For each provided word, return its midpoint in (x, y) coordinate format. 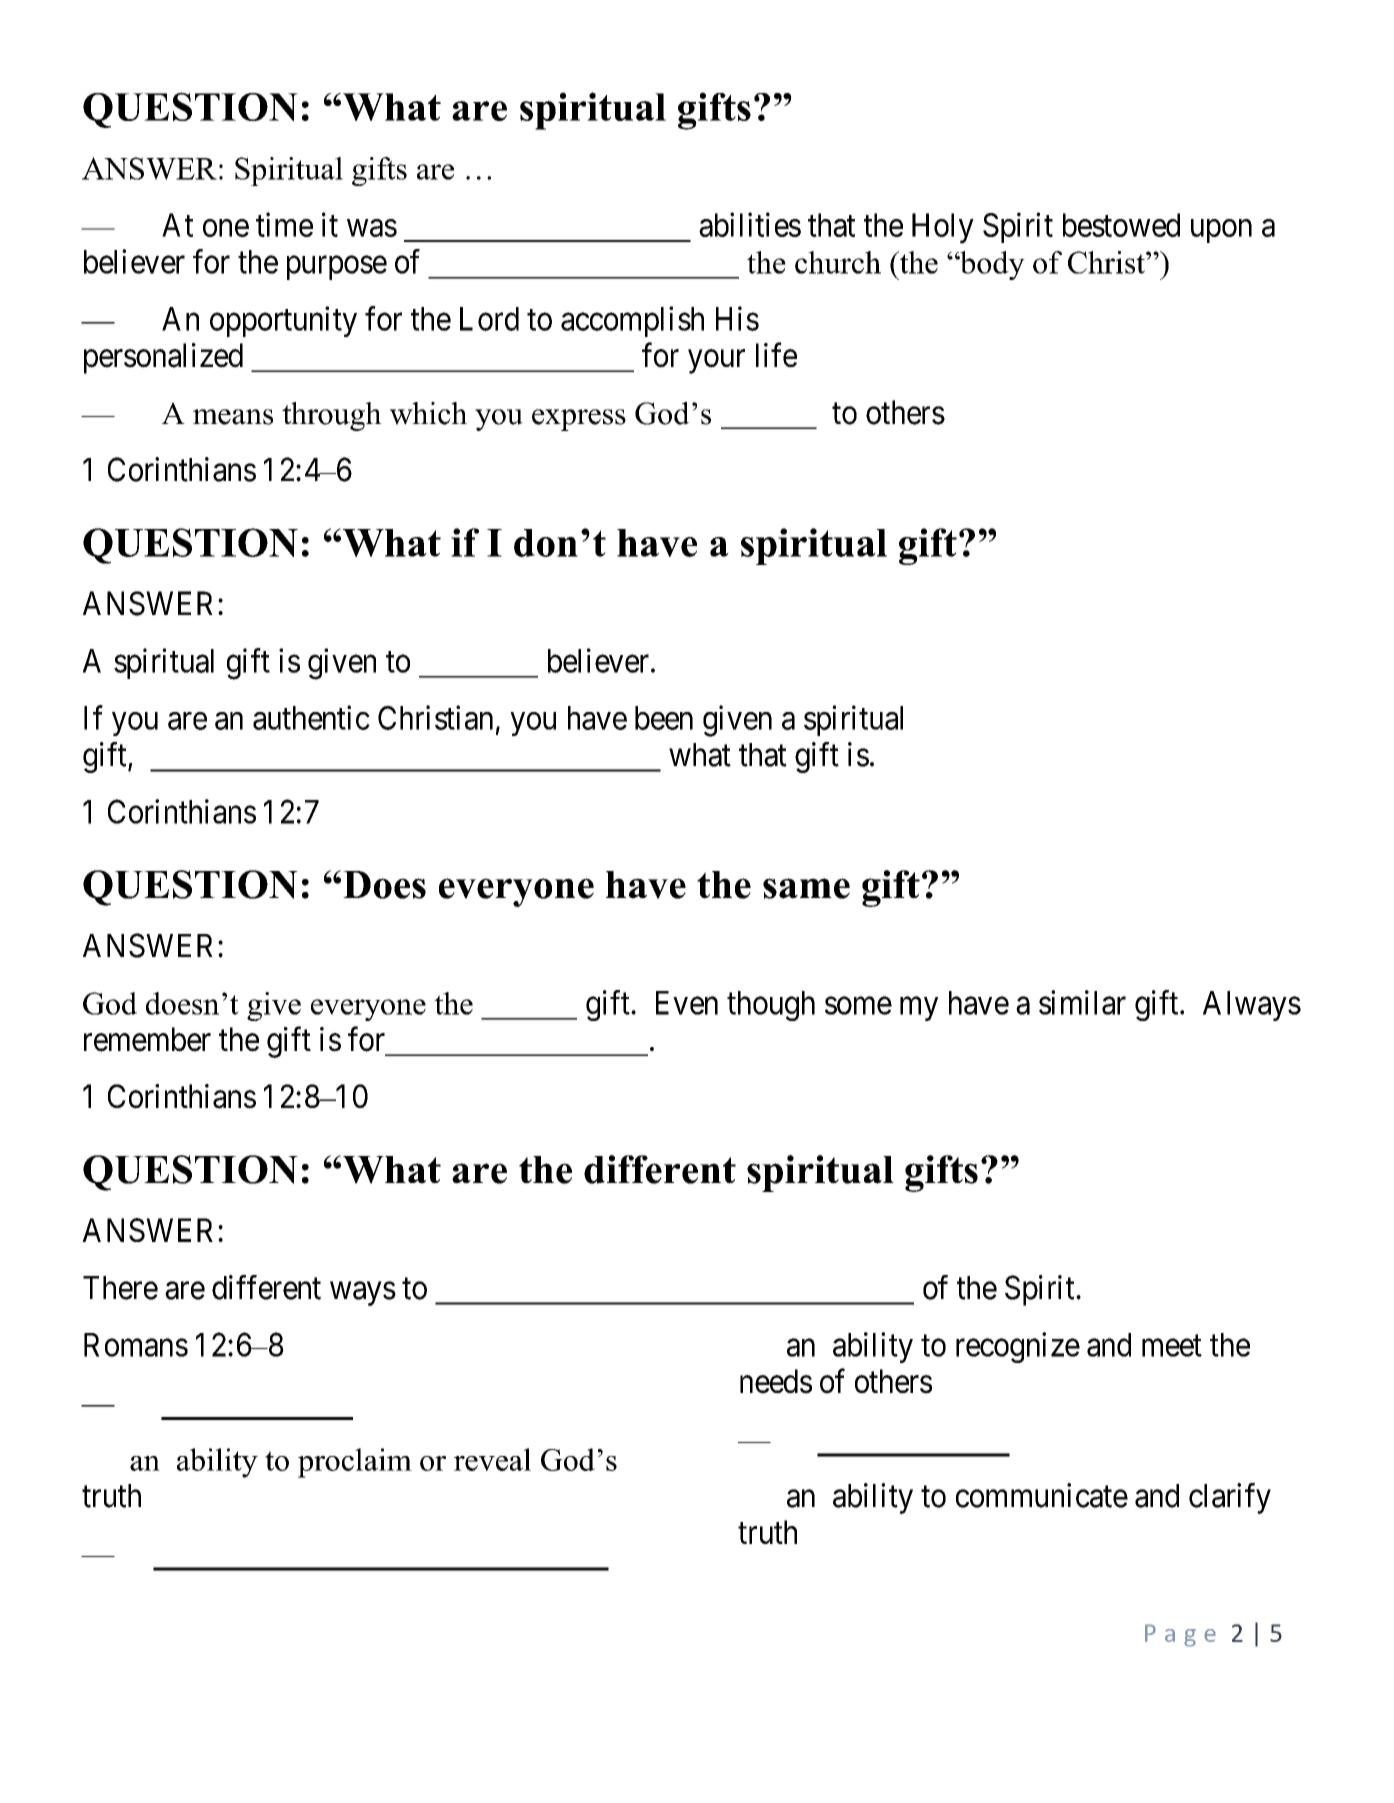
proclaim (355, 1463)
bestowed (1121, 225)
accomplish (632, 321)
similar (1082, 1002)
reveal (492, 1459)
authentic (311, 717)
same (806, 888)
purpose (337, 268)
